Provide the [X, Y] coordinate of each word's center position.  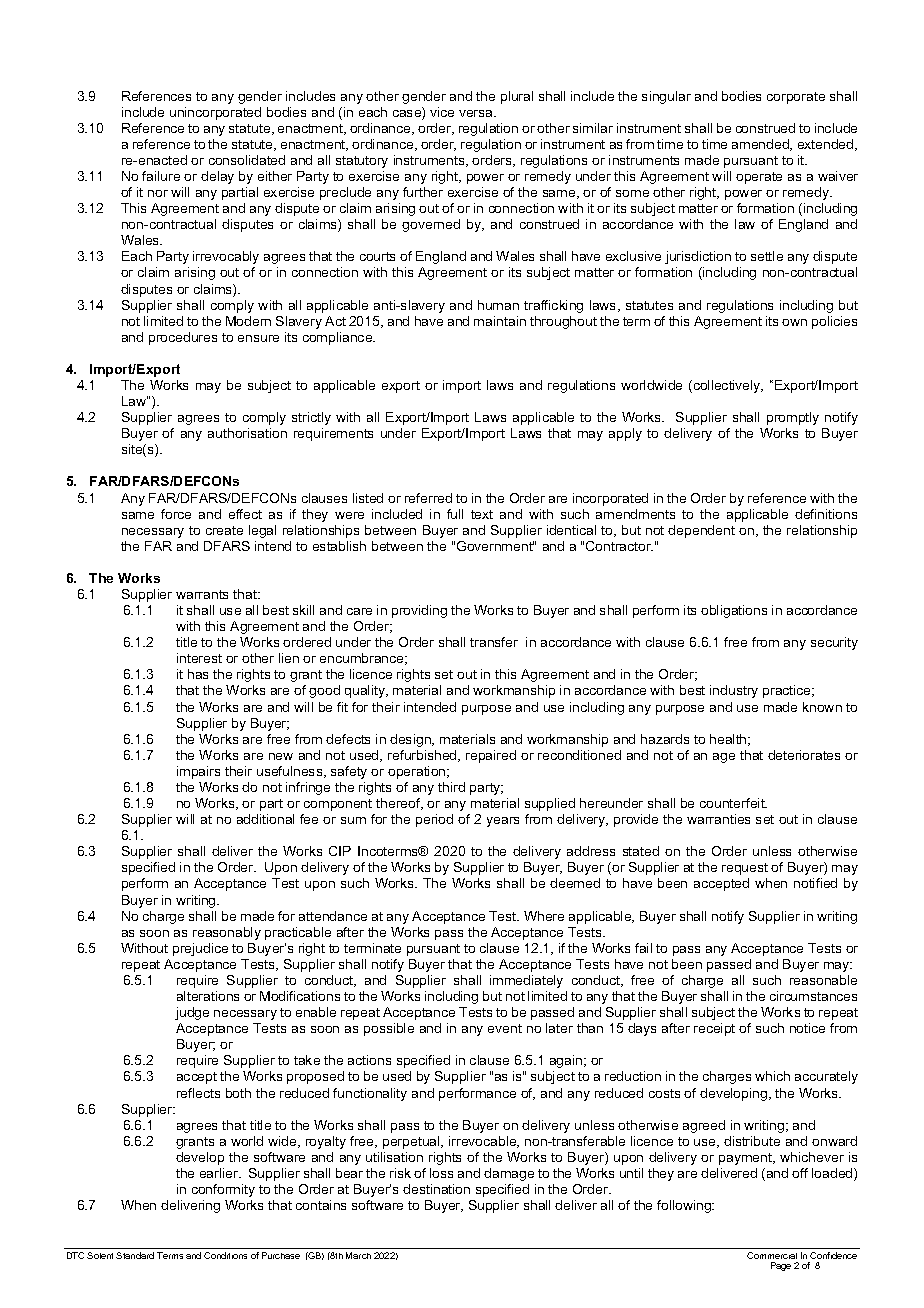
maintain [500, 321]
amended [761, 145]
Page [781, 1266]
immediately [526, 981]
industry [734, 691]
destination [436, 1189]
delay [217, 177]
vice [442, 112]
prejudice [200, 949]
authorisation [247, 433]
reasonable [823, 980]
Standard [135, 1255]
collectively [727, 386]
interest [199, 658]
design [411, 740]
